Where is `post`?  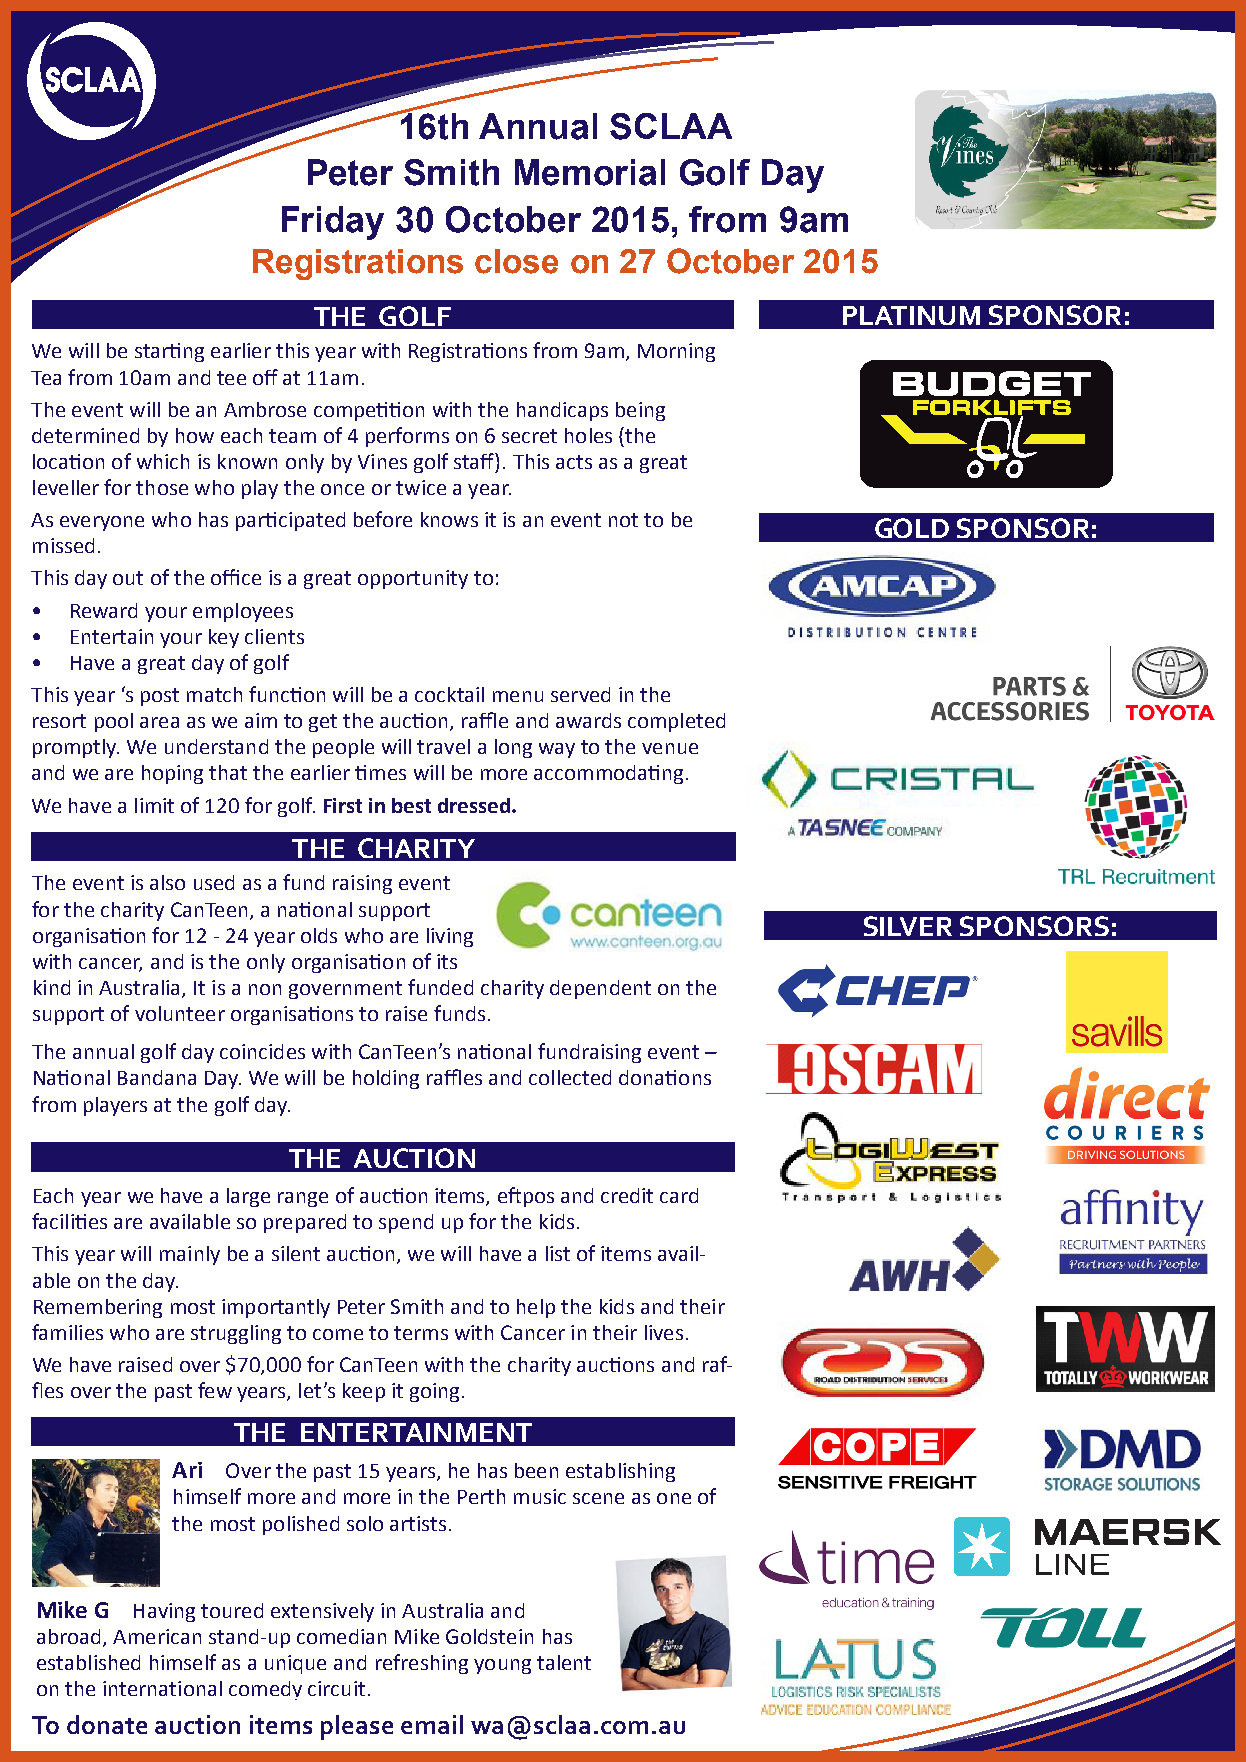
post is located at coordinates (160, 697).
